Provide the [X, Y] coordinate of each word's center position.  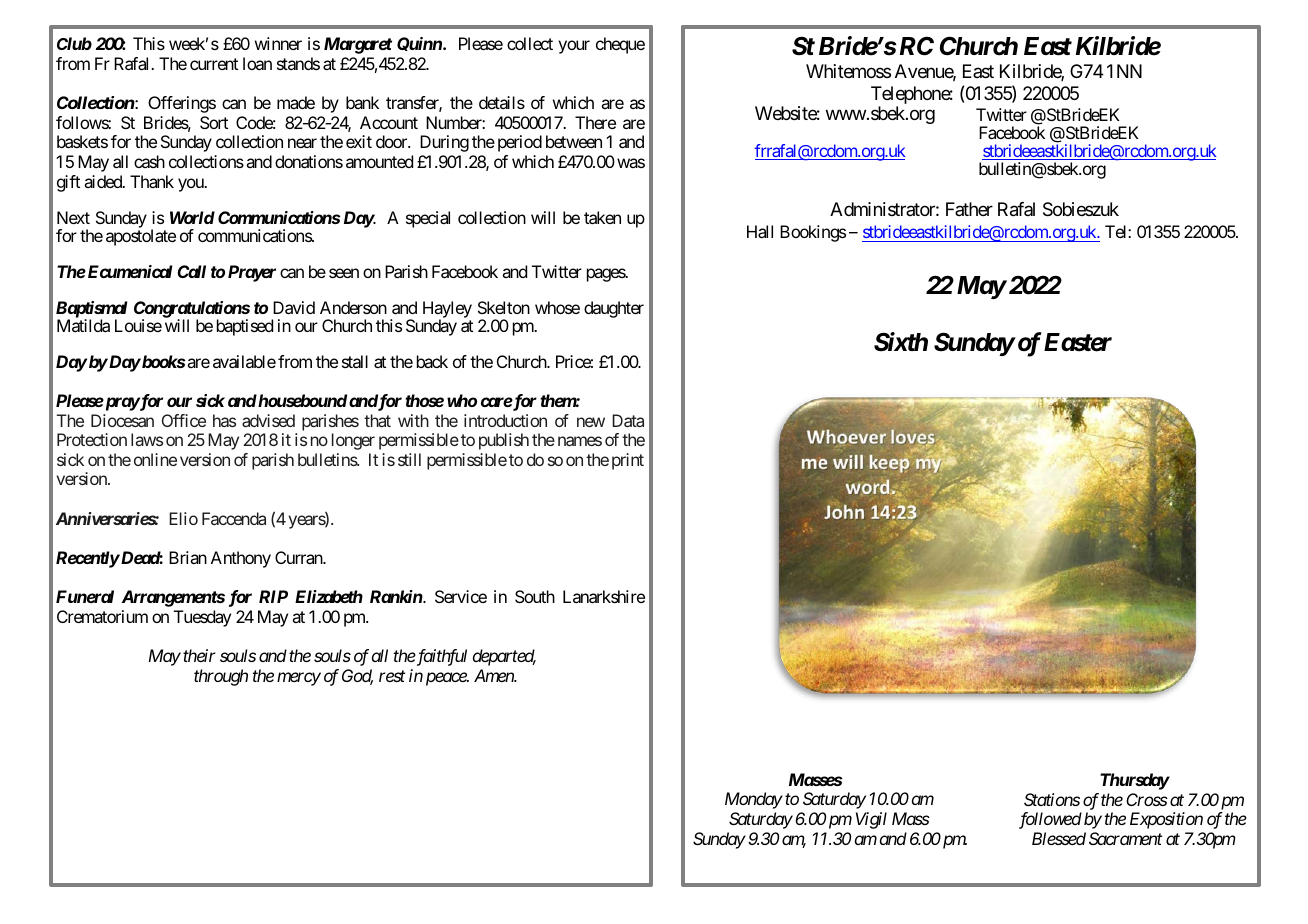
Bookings [813, 233]
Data [628, 420]
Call [191, 271]
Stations [1052, 799]
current [214, 64]
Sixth [901, 342]
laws [147, 439]
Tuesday [202, 618]
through [221, 677]
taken [602, 217]
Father [969, 209]
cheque [620, 45]
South [535, 596]
